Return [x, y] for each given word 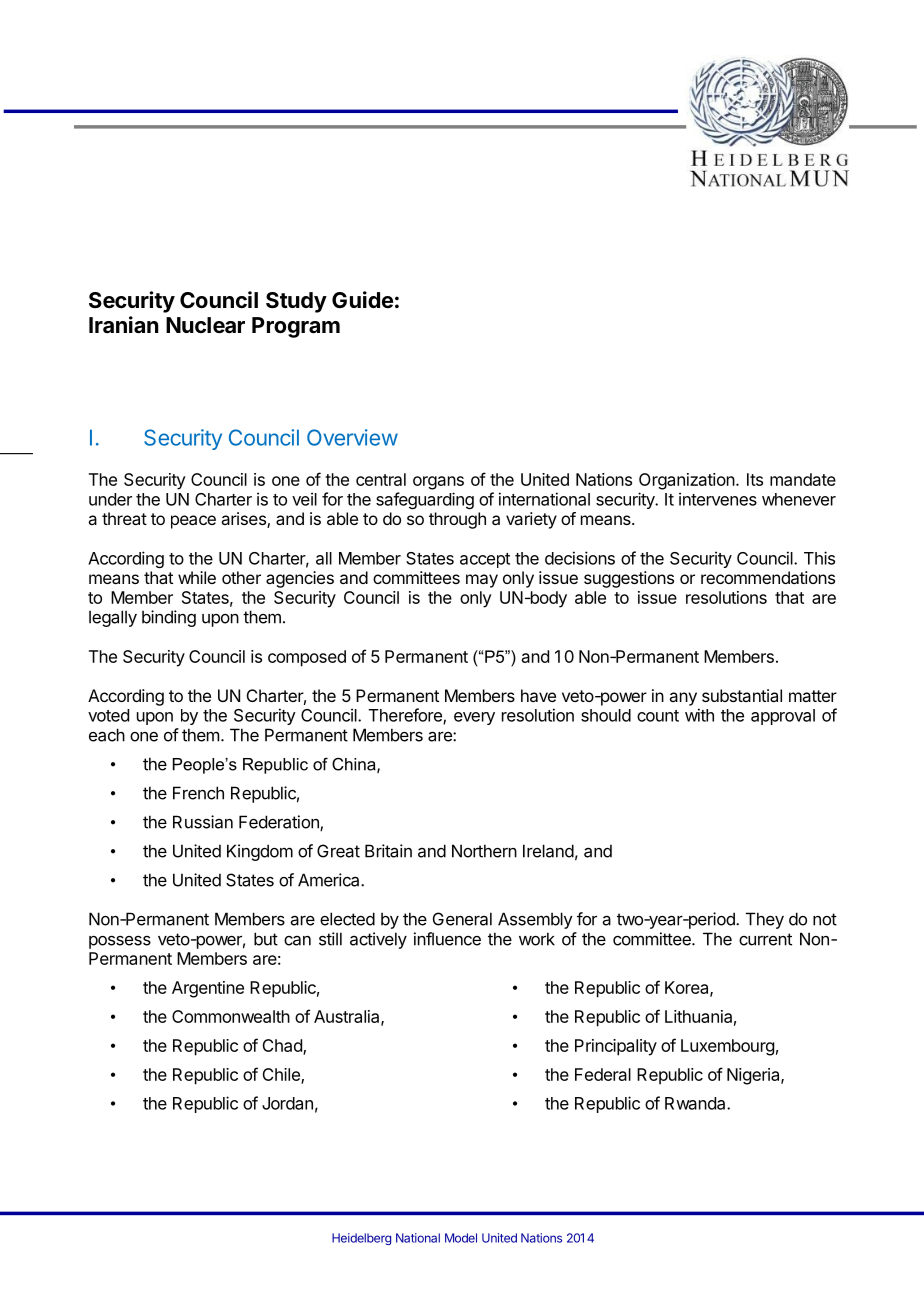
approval [783, 717]
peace [193, 522]
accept [485, 560]
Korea [688, 988]
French [198, 793]
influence [447, 939]
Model [461, 1238]
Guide [362, 299]
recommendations [768, 577]
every [474, 718]
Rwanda [696, 1103]
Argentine [208, 989]
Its [755, 479]
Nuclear [205, 325]
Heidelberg [361, 1239]
